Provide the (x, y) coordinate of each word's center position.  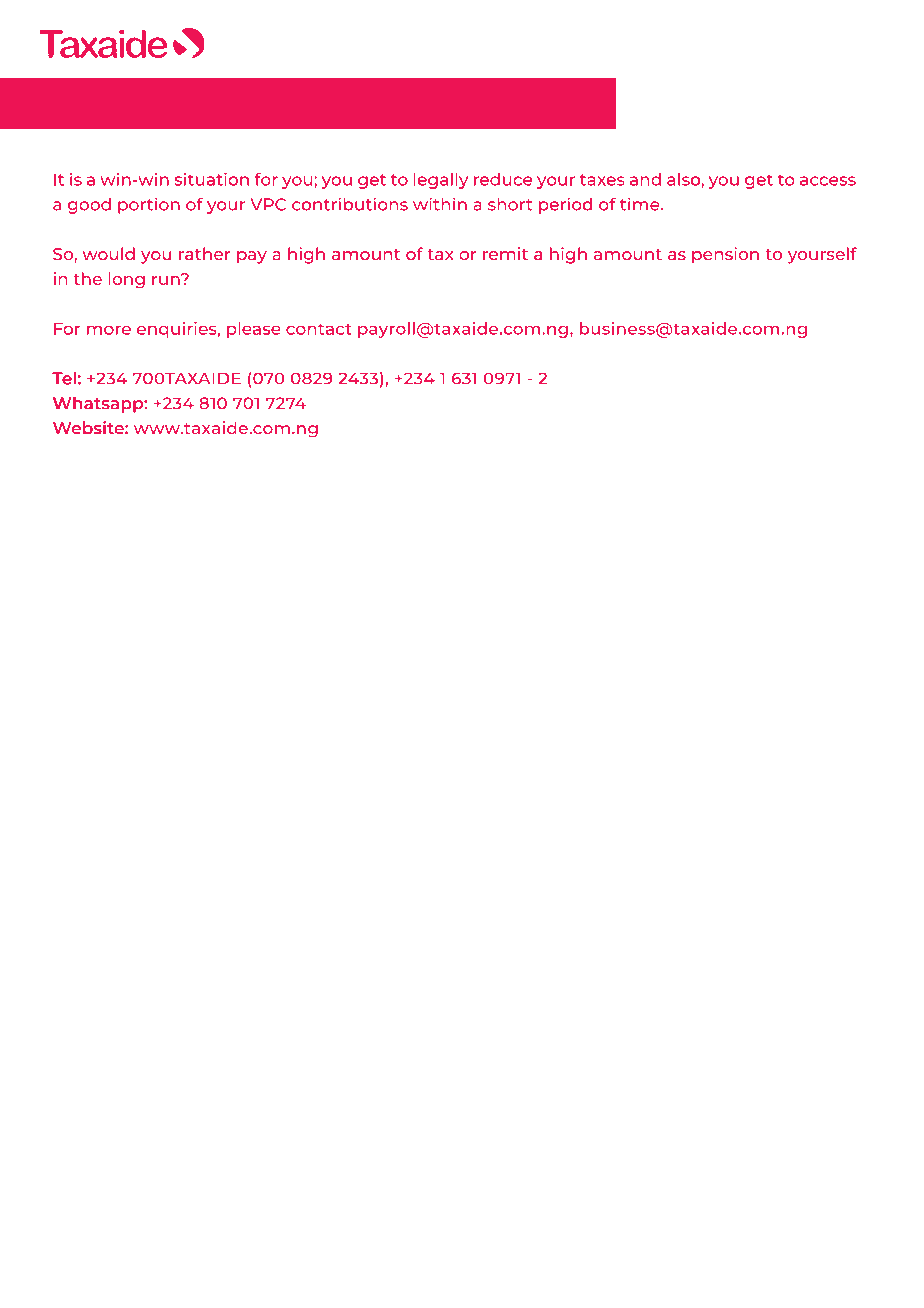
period (565, 205)
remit (505, 253)
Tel (64, 378)
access (828, 181)
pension (725, 255)
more (109, 330)
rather (205, 253)
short (510, 204)
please (254, 330)
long (126, 280)
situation (211, 179)
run (167, 279)
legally (440, 181)
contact (319, 329)
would (108, 253)
